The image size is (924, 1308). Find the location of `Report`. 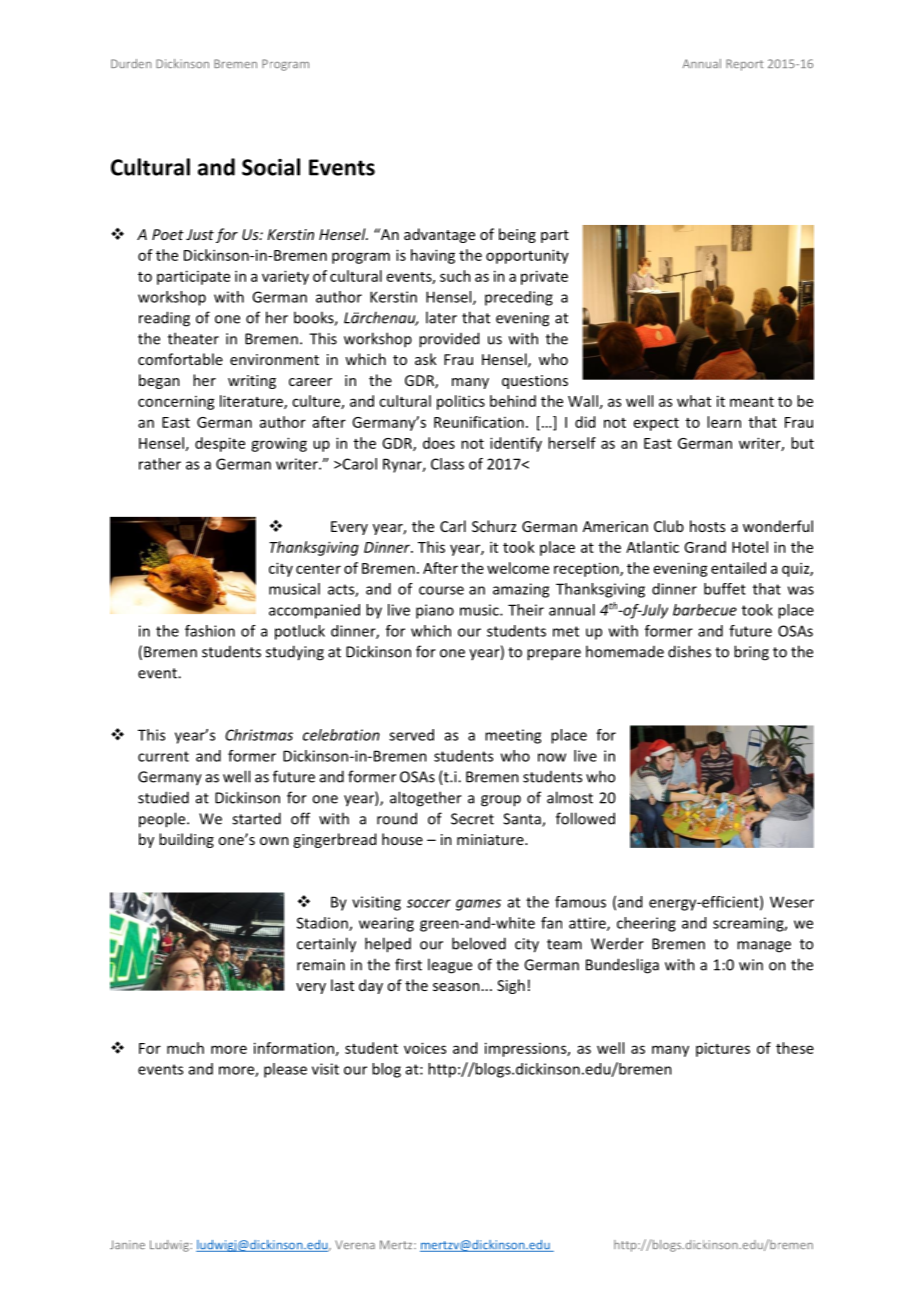

Report is located at coordinates (744, 65).
